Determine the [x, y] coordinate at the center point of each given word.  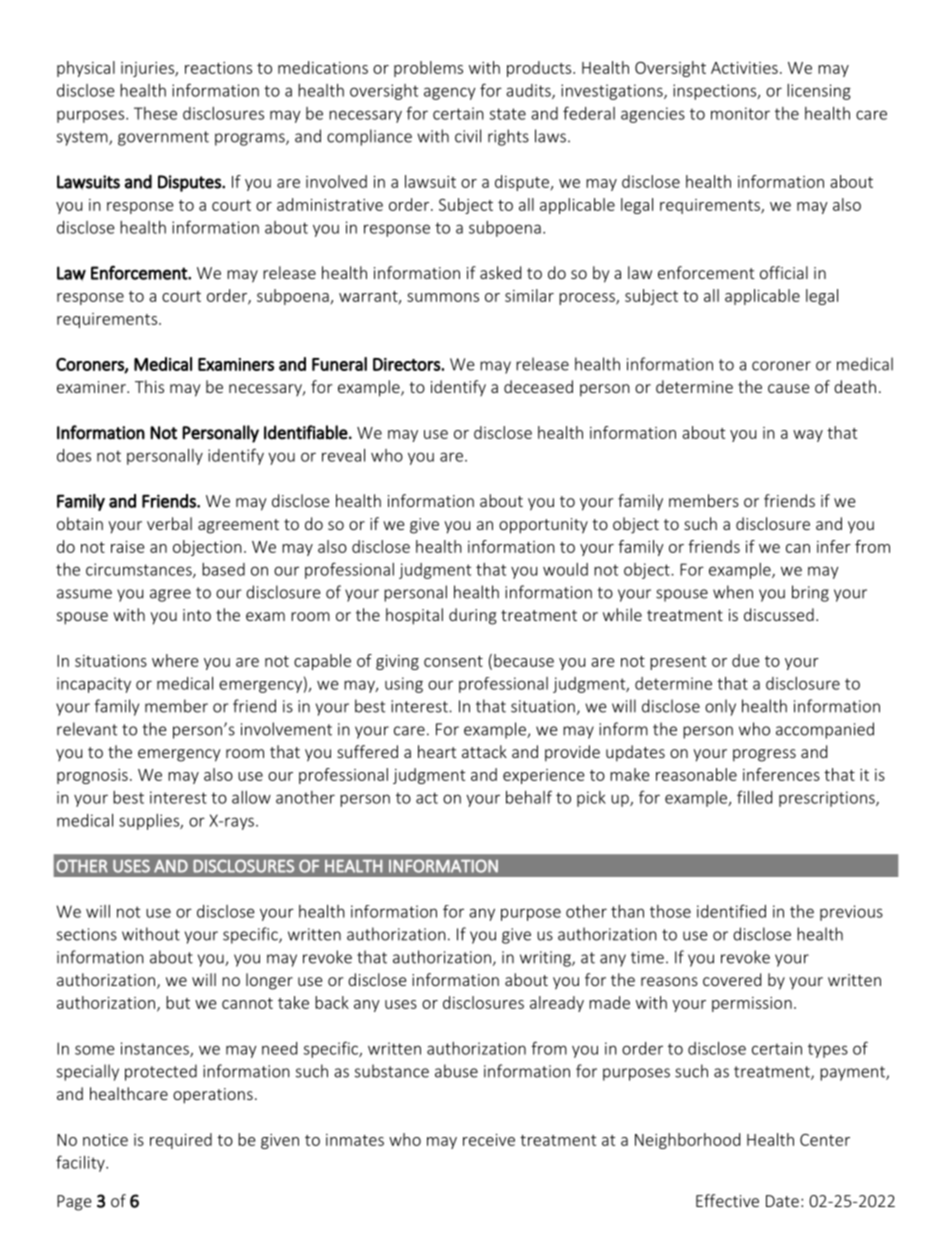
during [473, 616]
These [155, 113]
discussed [779, 614]
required [181, 1141]
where [175, 660]
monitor [740, 113]
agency [450, 93]
